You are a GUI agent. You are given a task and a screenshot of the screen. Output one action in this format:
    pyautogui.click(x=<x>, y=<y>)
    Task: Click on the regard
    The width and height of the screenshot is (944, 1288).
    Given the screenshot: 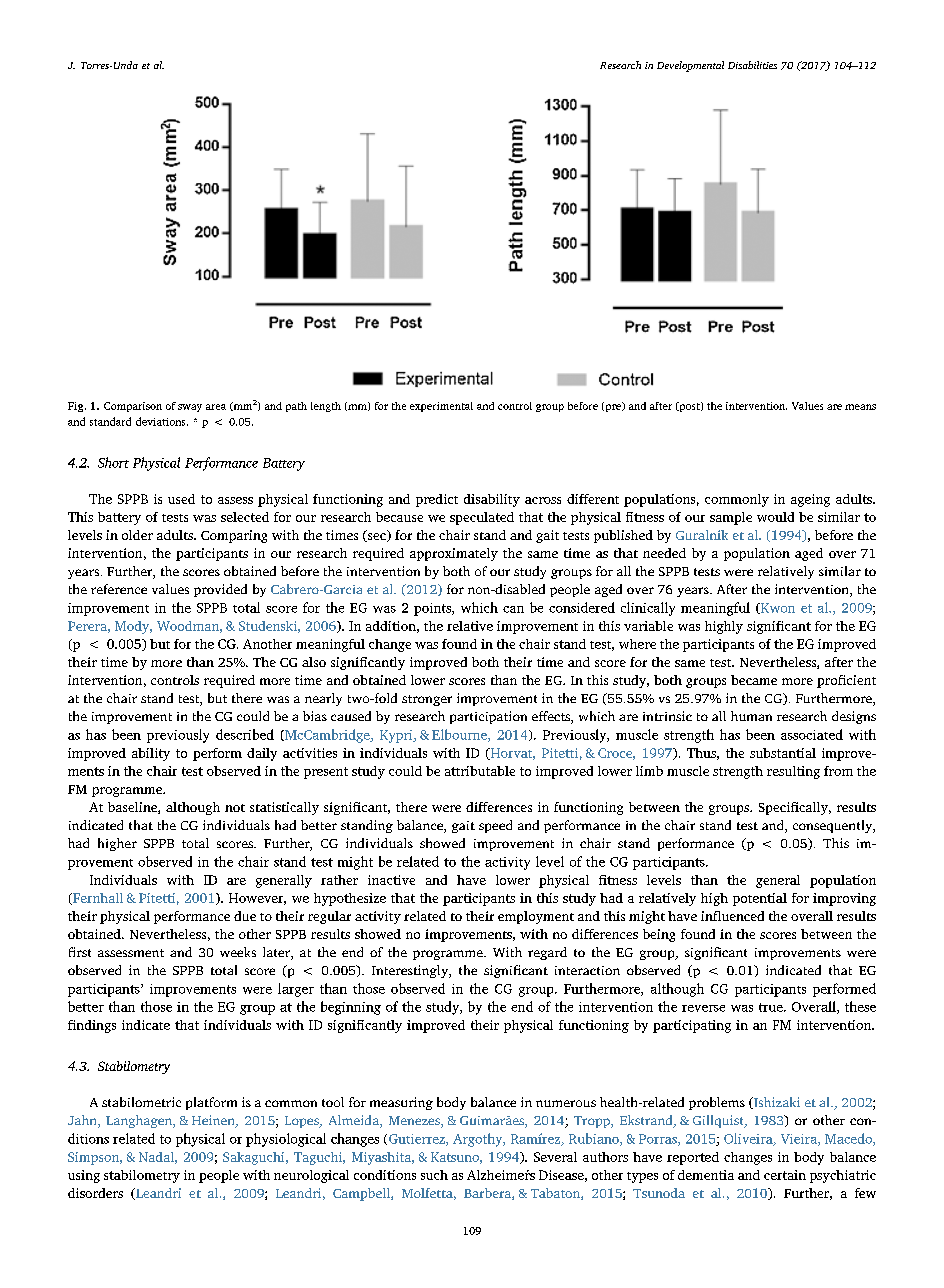 What is the action you would take?
    pyautogui.click(x=547, y=953)
